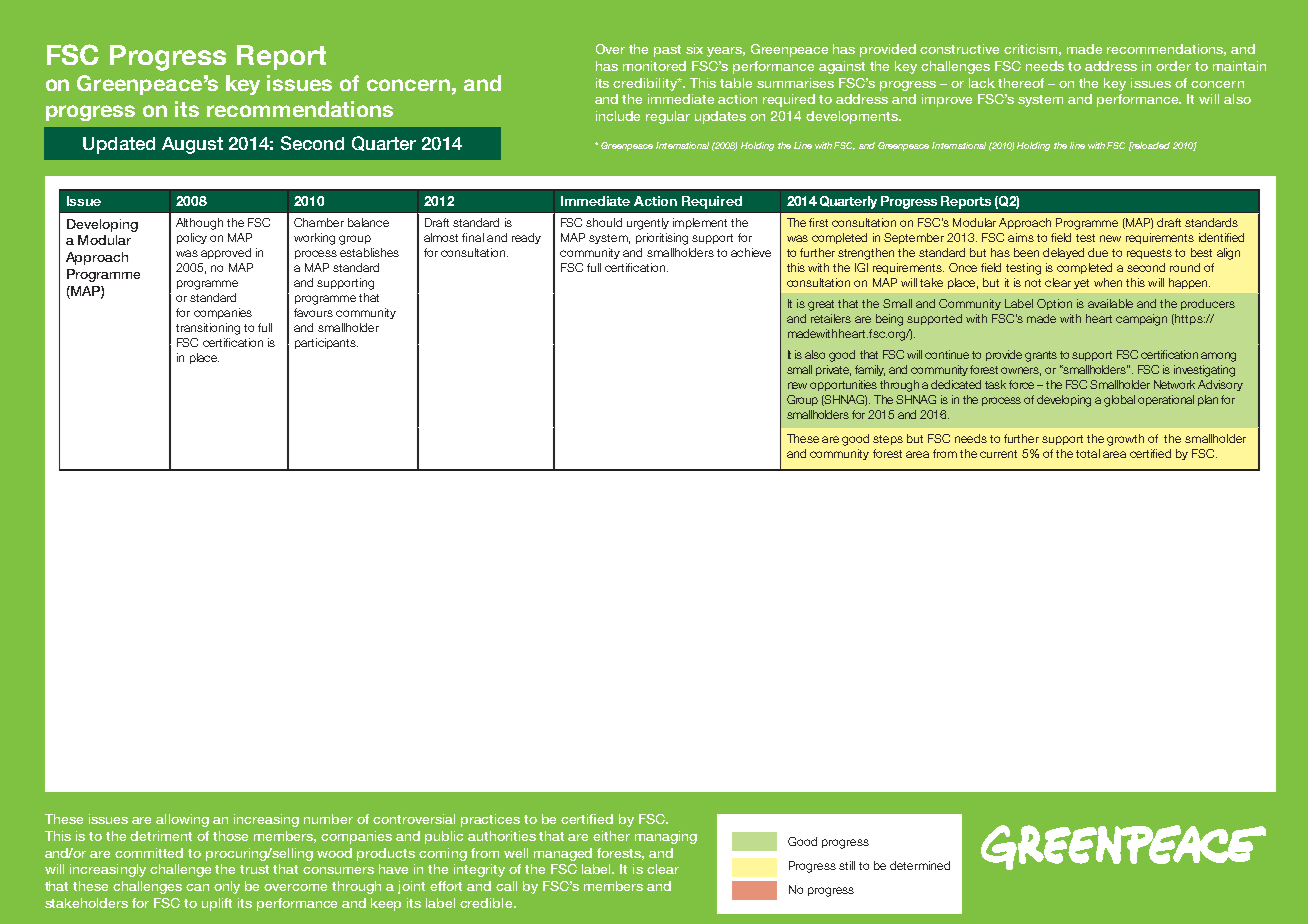 The height and width of the screenshot is (924, 1308). Describe the element at coordinates (1108, 282) in the screenshot. I see `when` at that location.
